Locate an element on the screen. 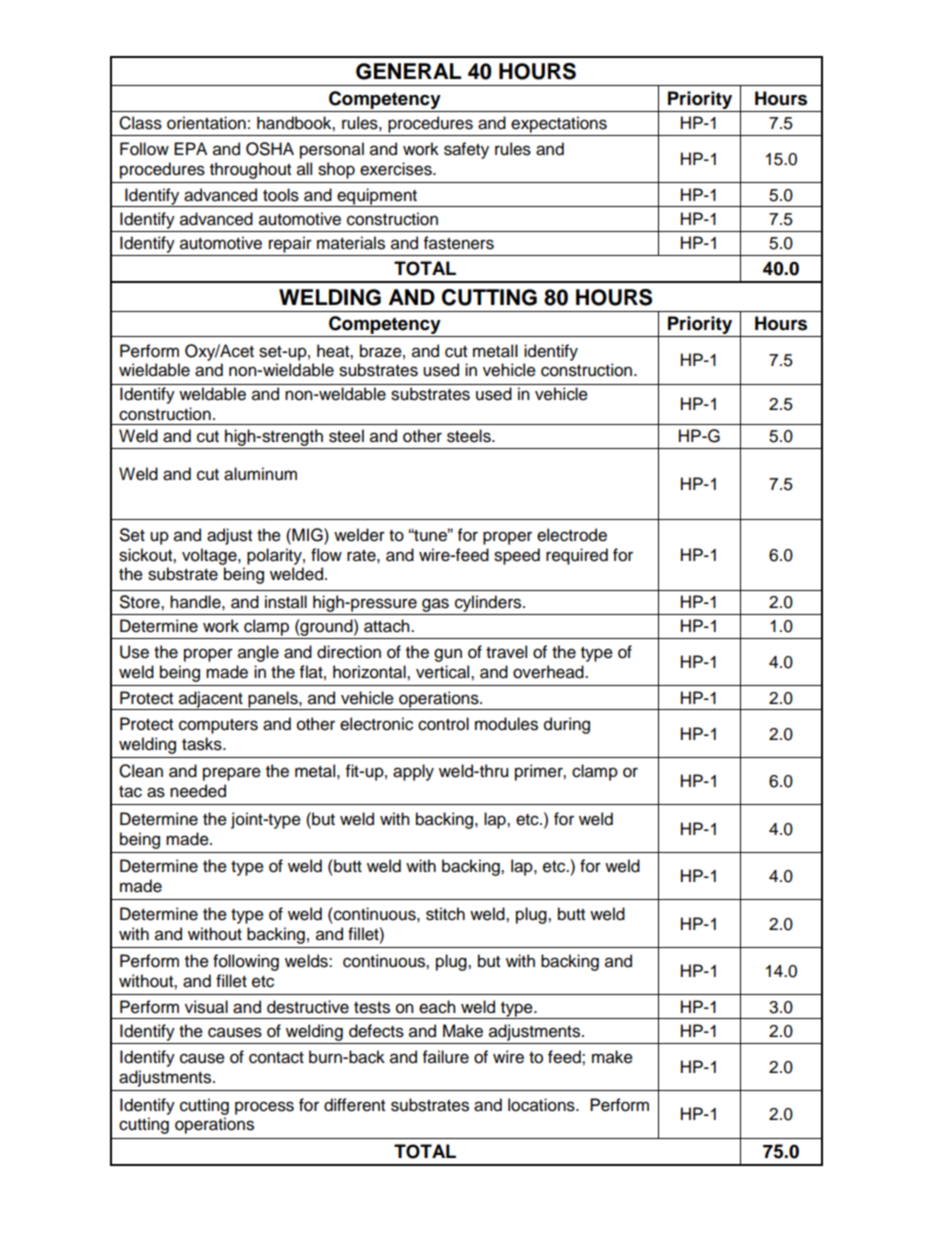 This screenshot has height=1233, width=952. modules is located at coordinates (506, 724).
